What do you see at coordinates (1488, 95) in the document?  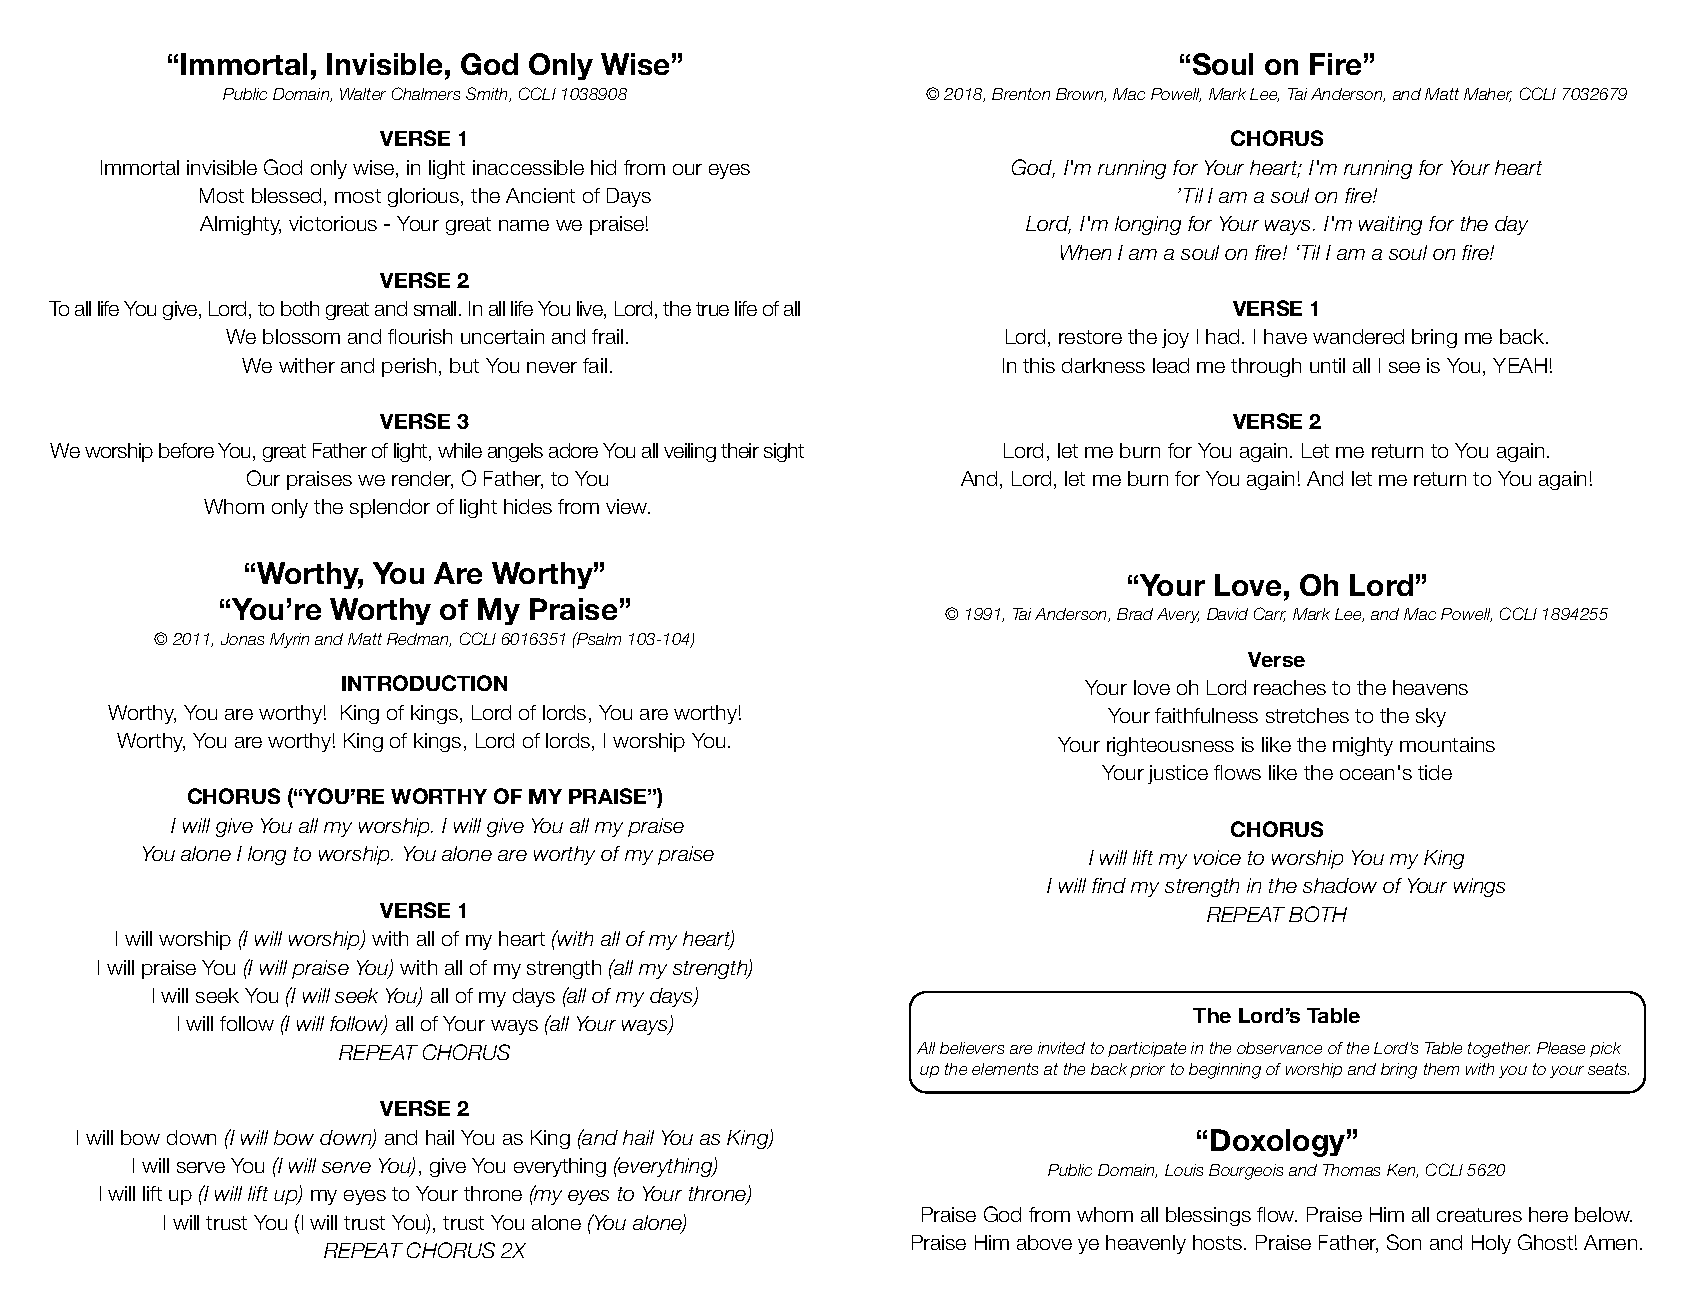 I see `Maher` at bounding box center [1488, 95].
